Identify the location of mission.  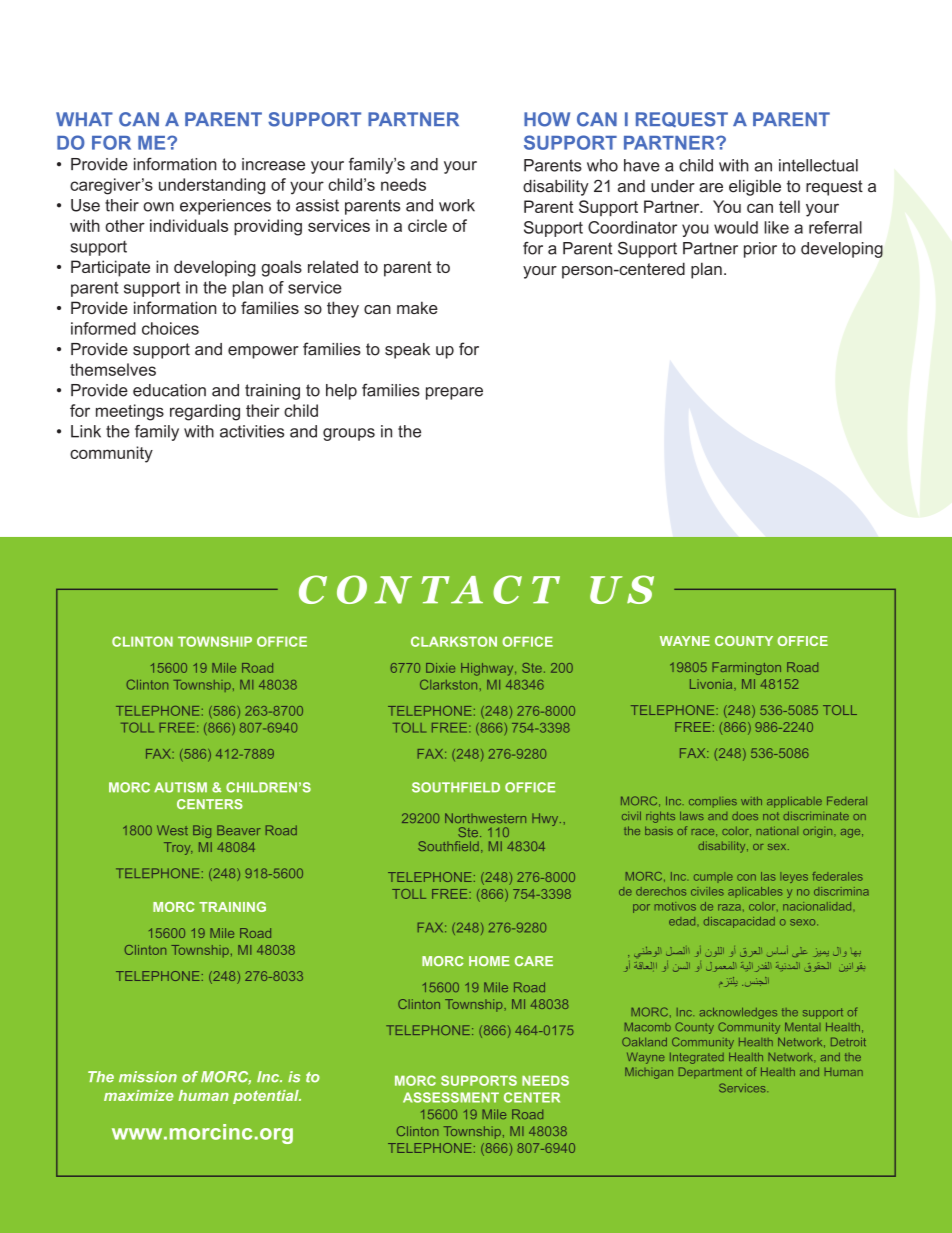
(148, 1077).
